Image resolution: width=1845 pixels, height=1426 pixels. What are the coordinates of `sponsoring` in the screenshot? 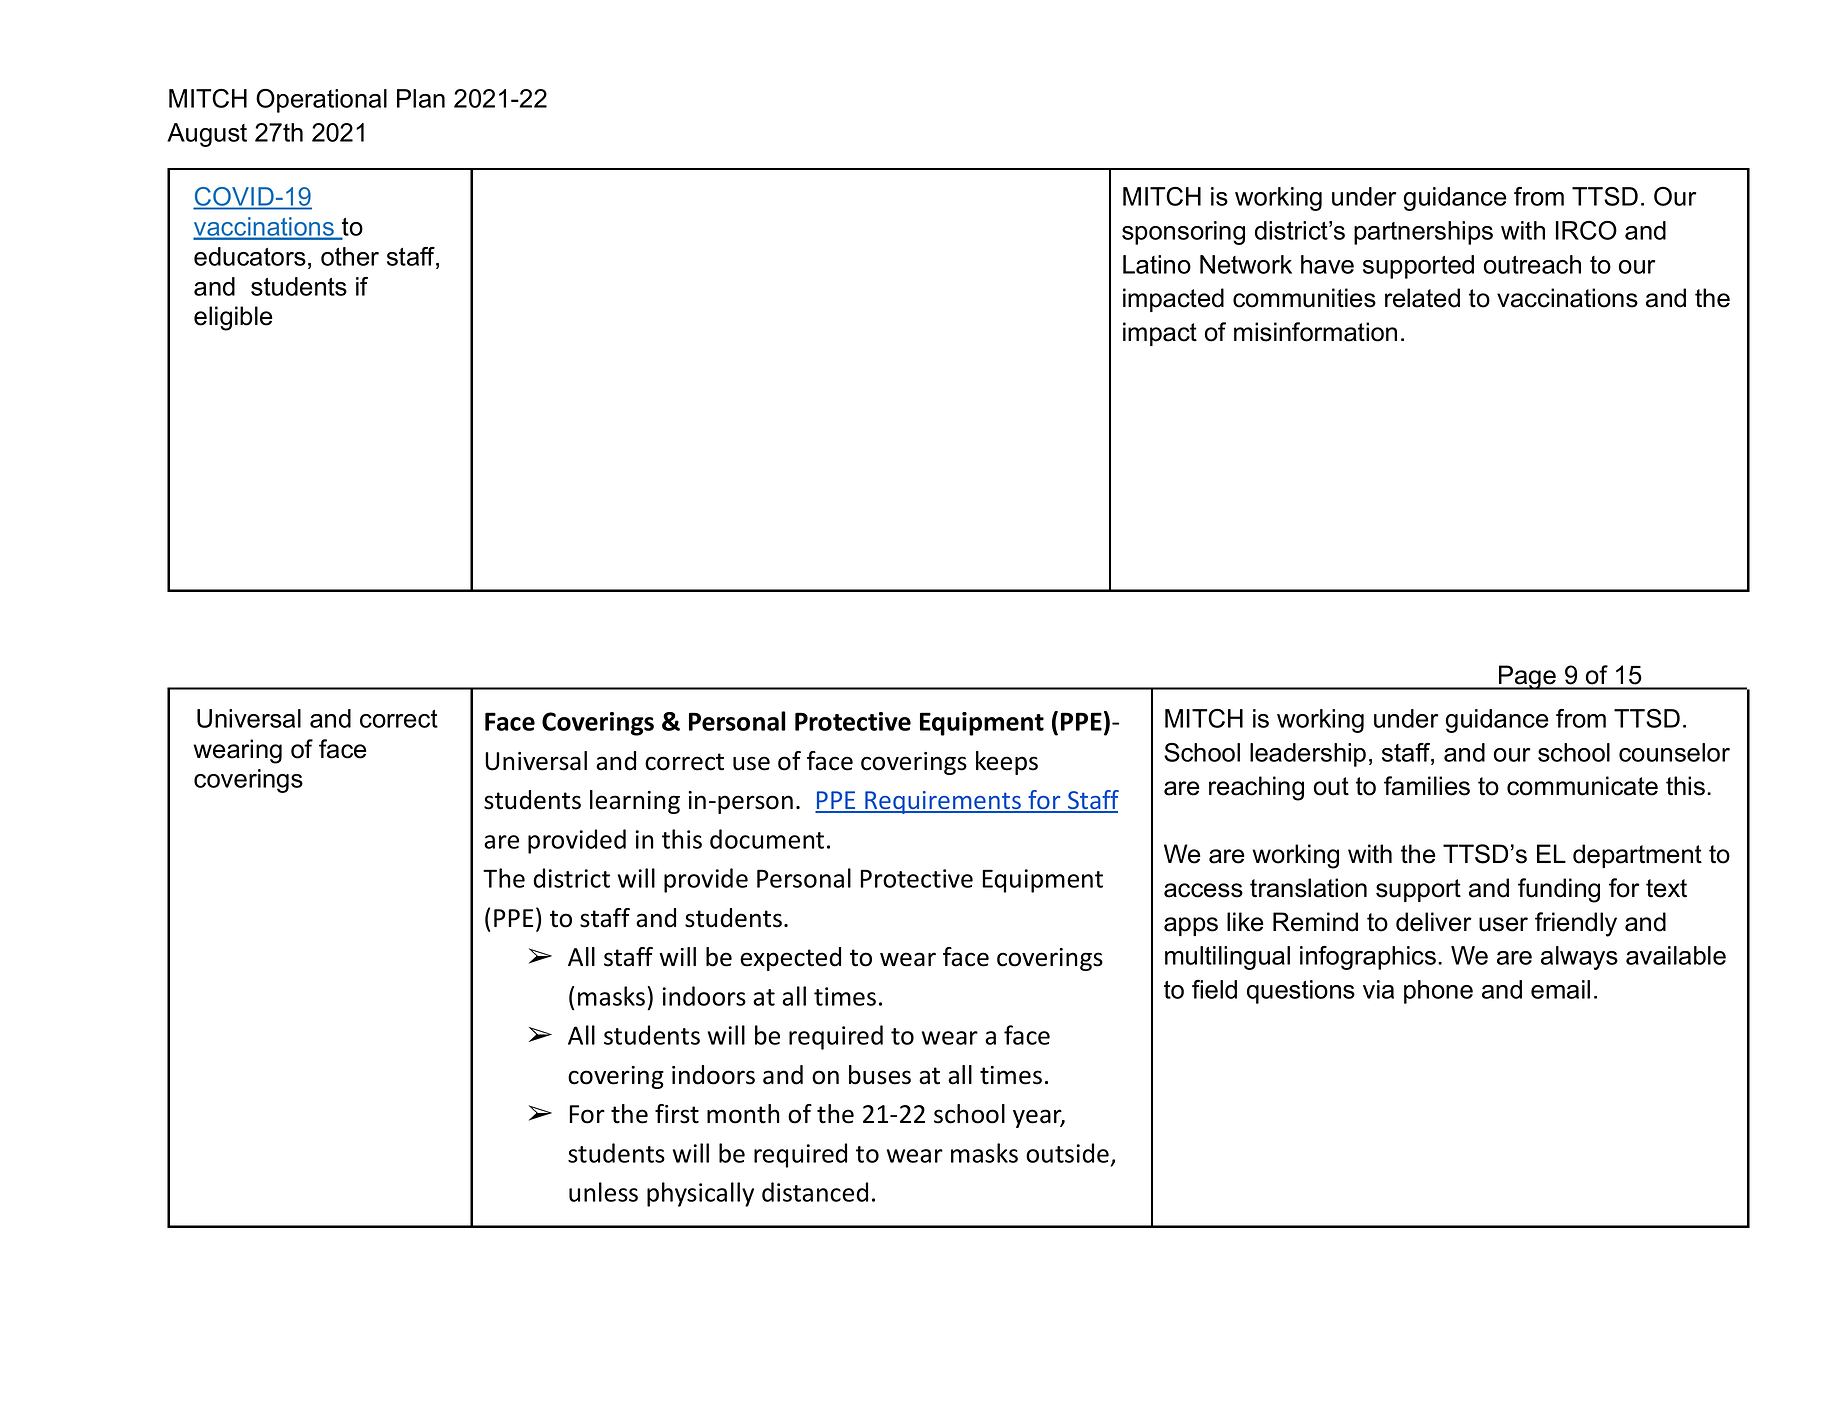 It's located at (1183, 233).
